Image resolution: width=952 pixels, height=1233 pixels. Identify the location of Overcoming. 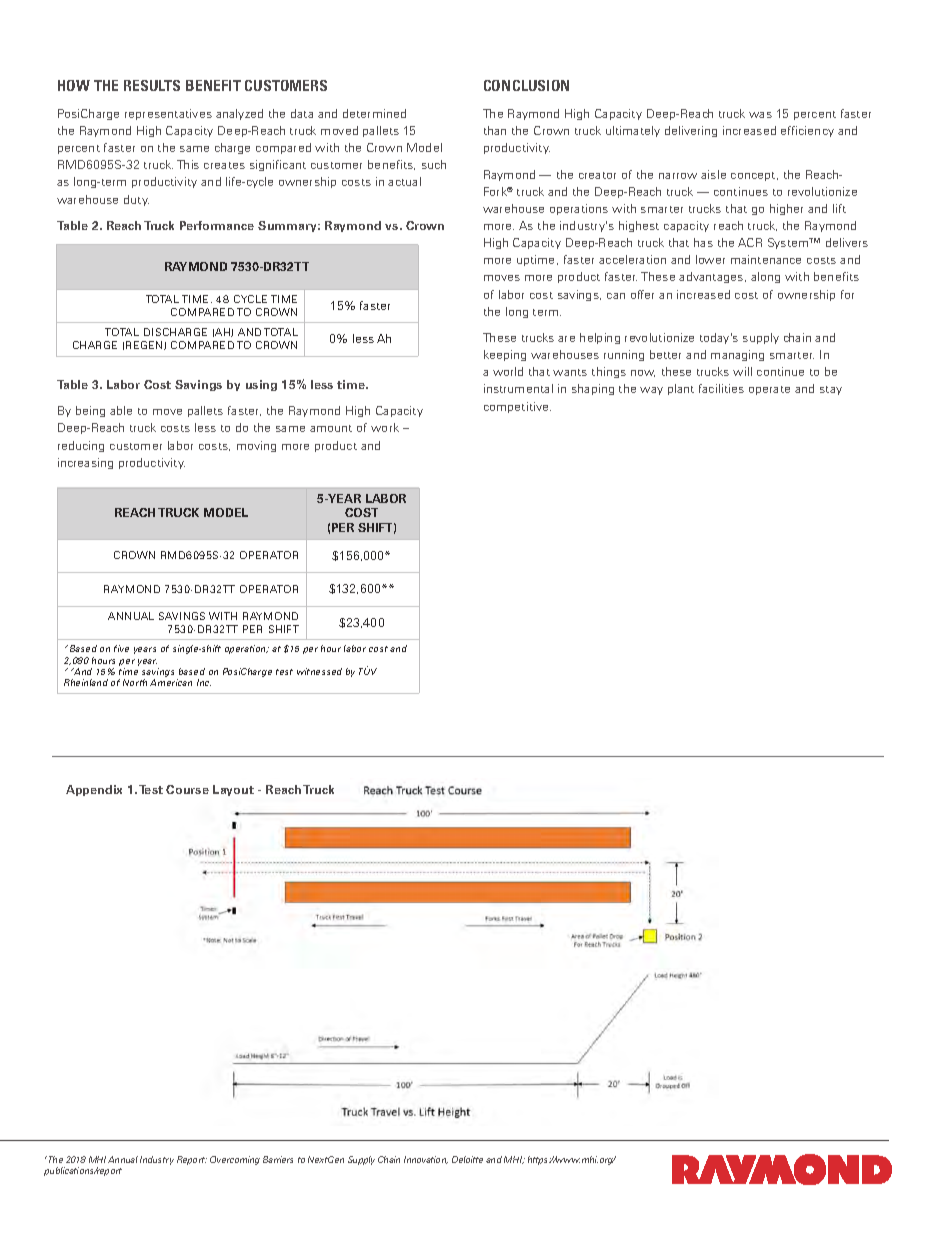
(235, 1160).
